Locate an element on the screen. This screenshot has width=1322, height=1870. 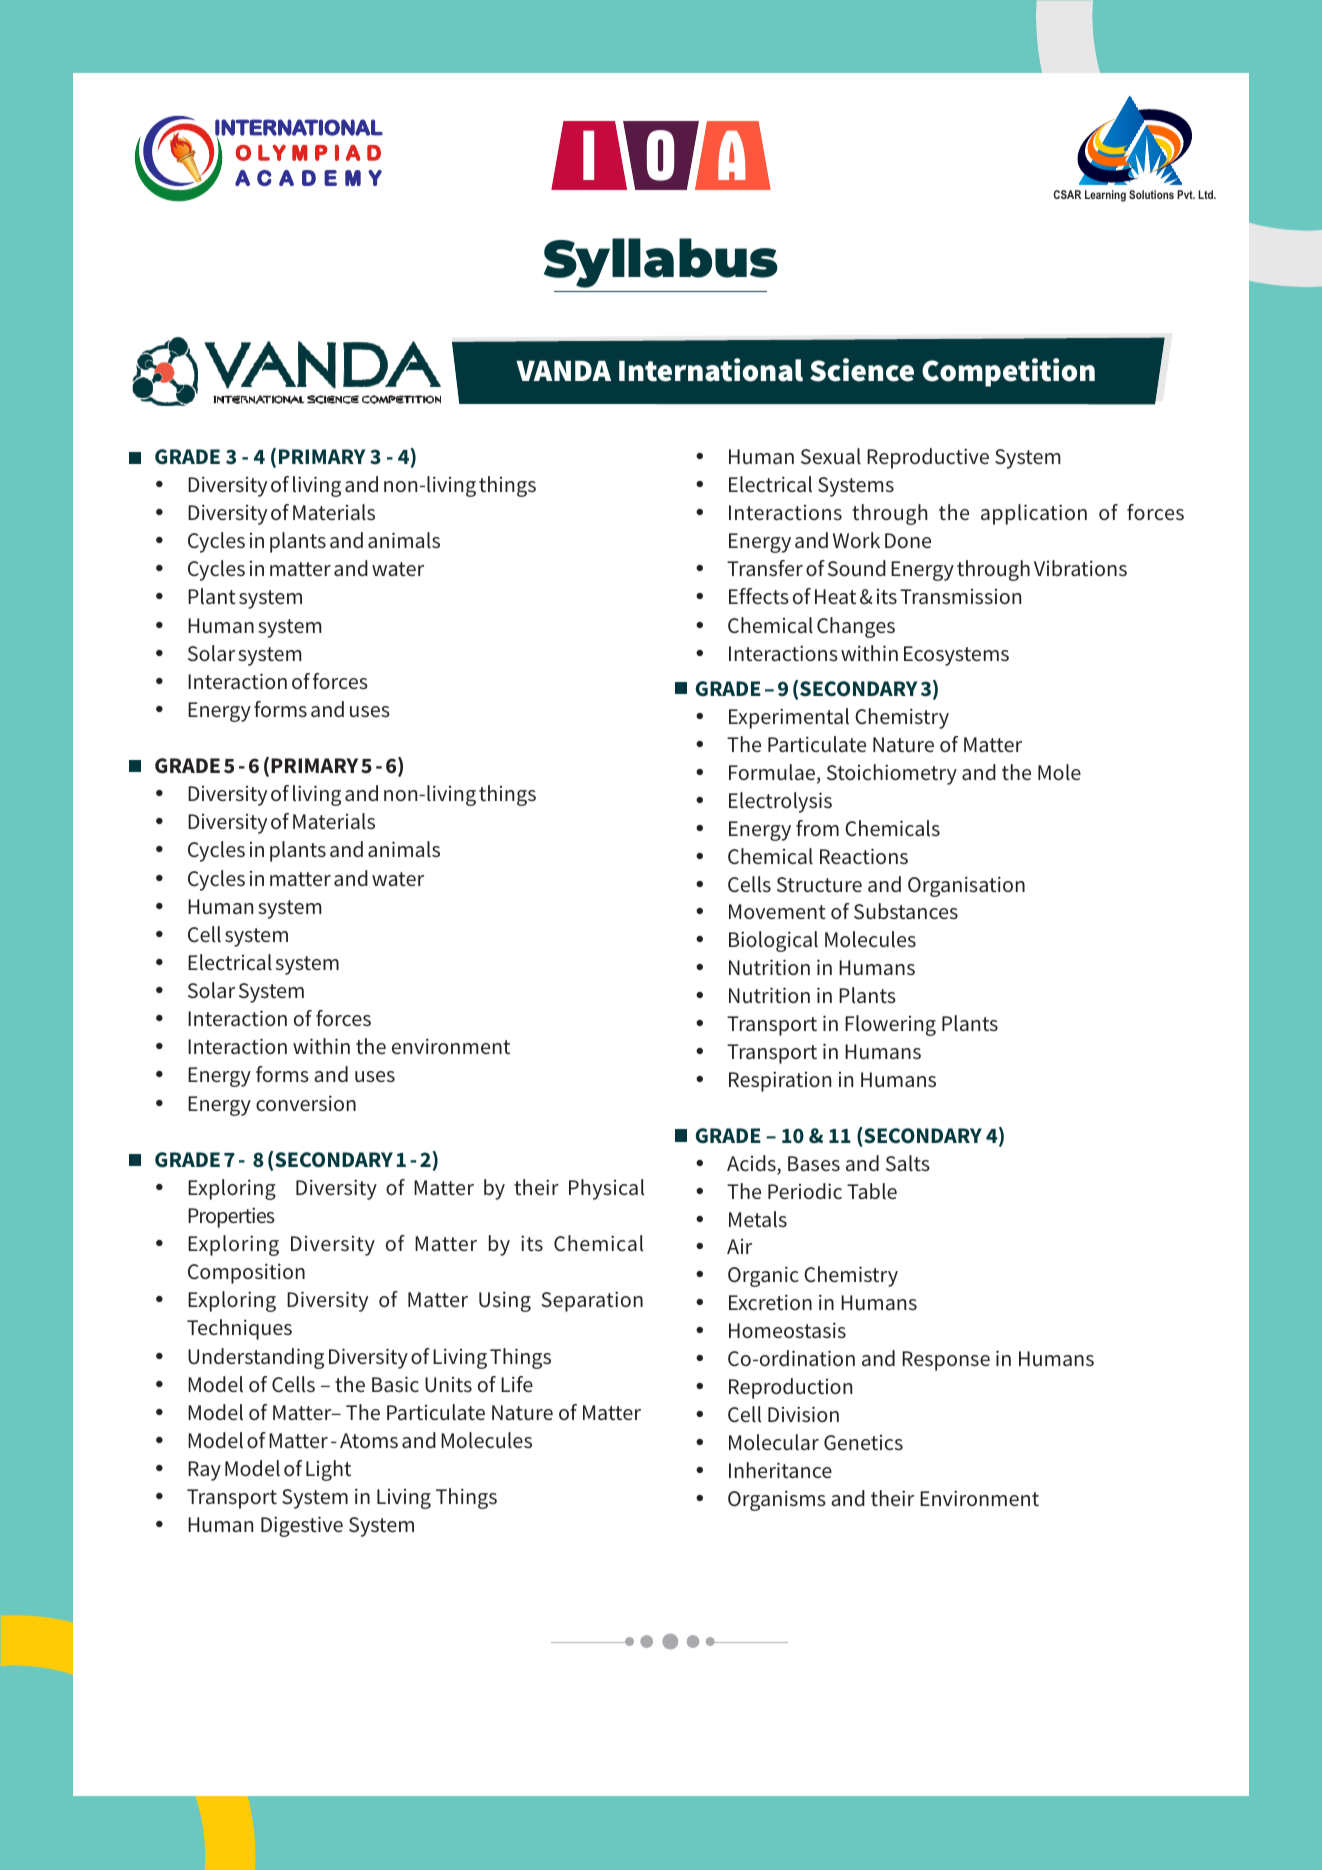
Vibrations is located at coordinates (1080, 568).
